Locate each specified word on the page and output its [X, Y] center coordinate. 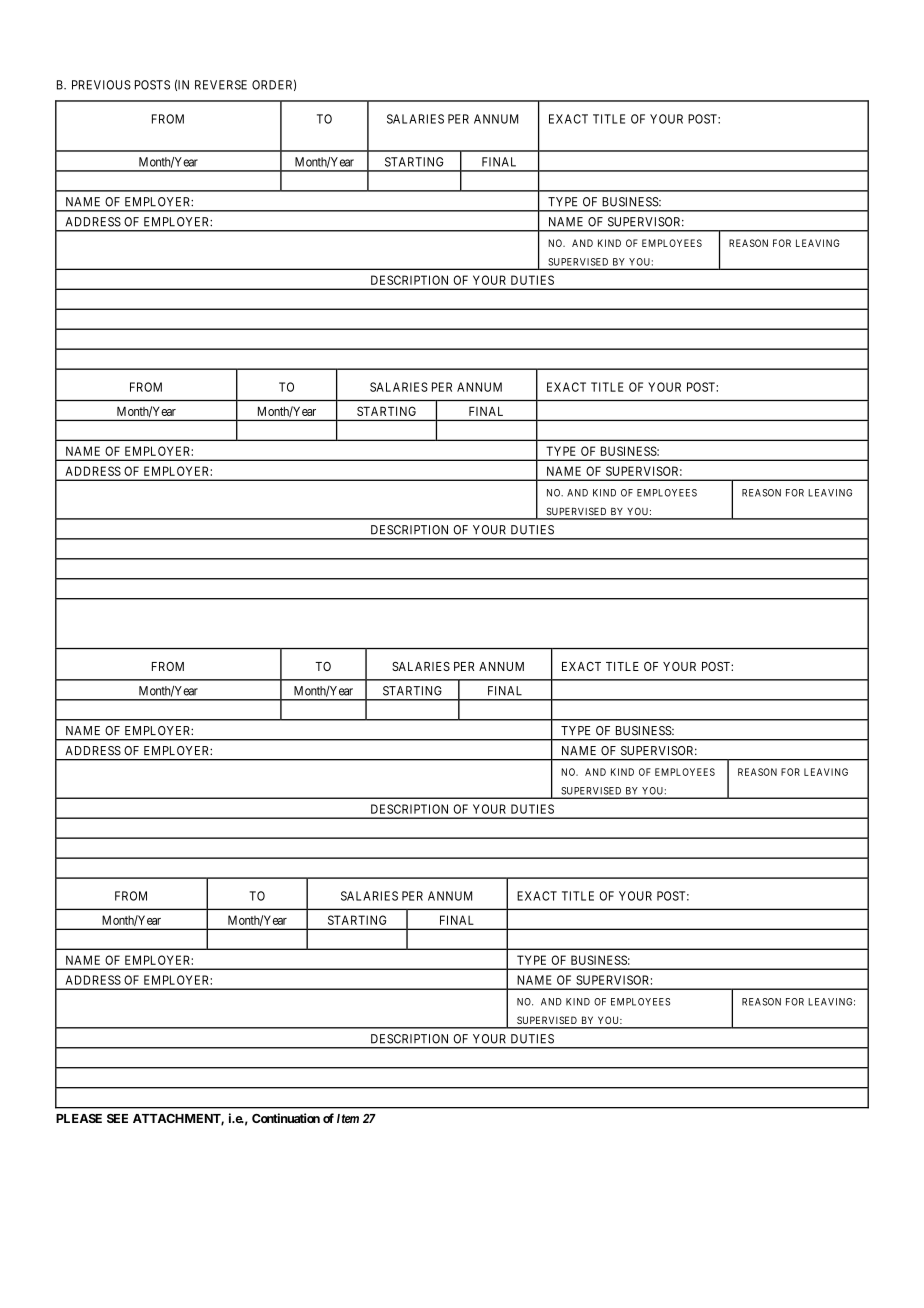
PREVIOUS [101, 85]
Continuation [286, 1118]
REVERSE [221, 85]
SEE [117, 1118]
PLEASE [79, 1118]
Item [348, 1118]
